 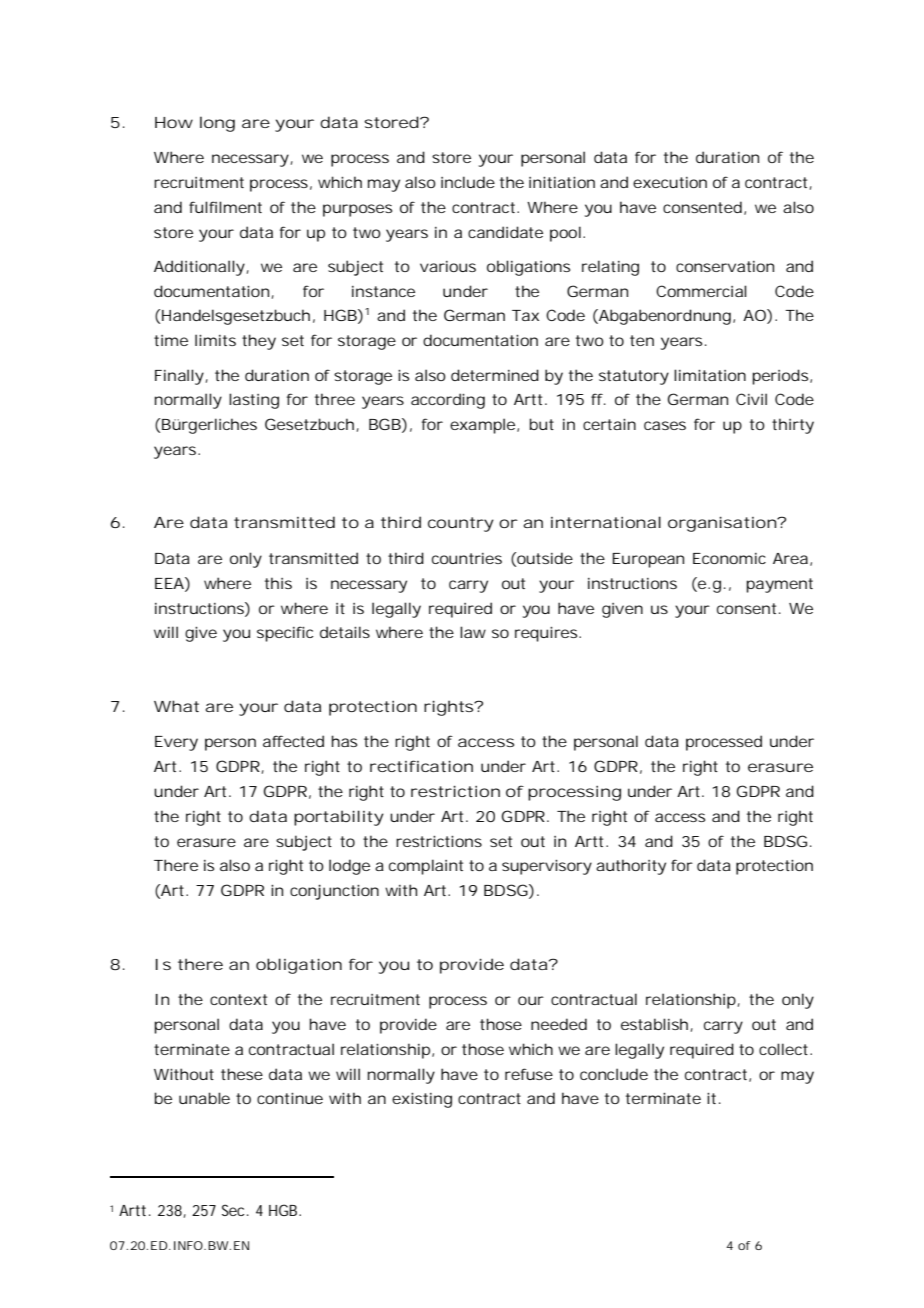 I want to click on Civil, so click(x=751, y=399).
